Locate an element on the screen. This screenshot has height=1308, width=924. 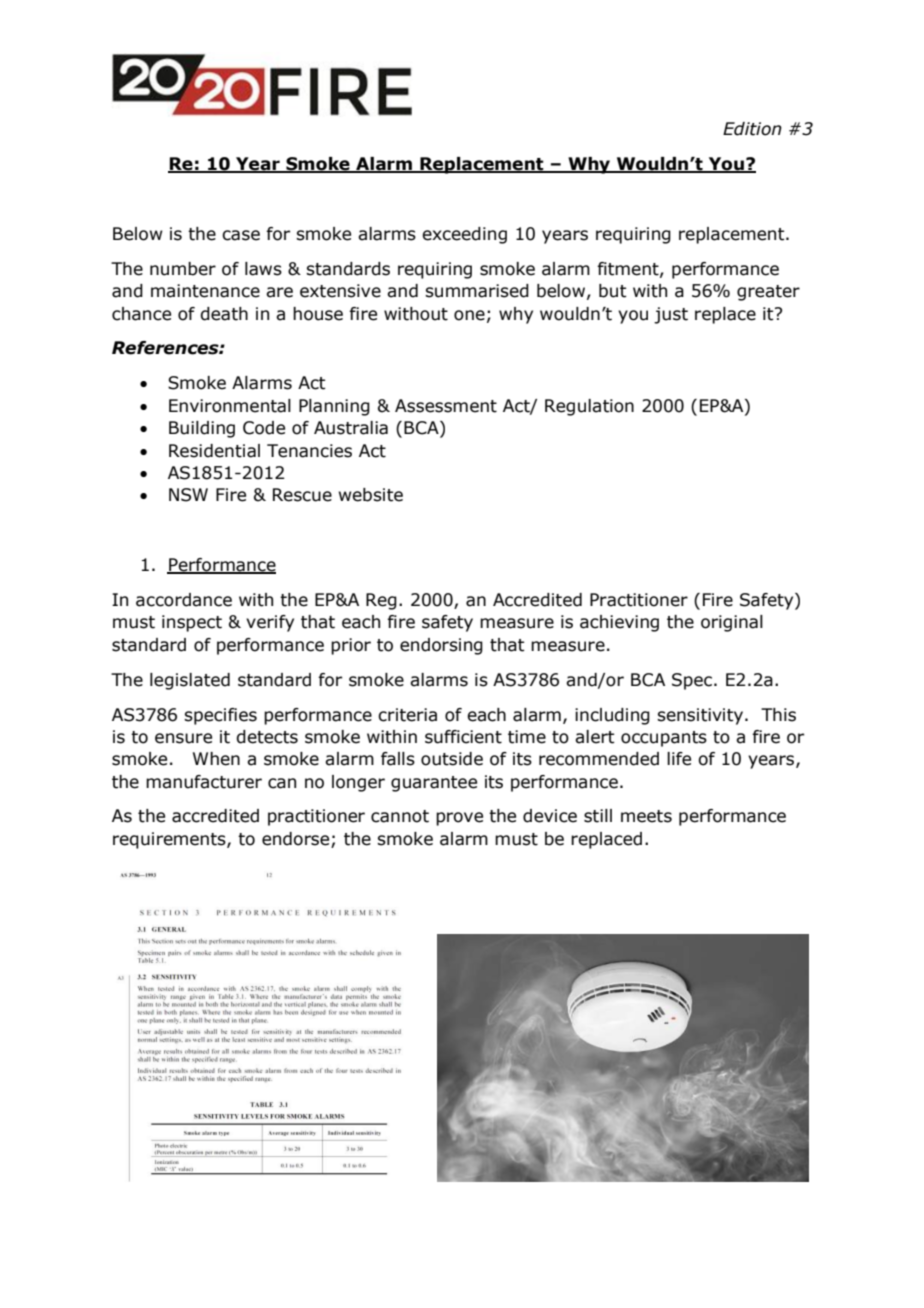
legislated is located at coordinates (190, 681).
